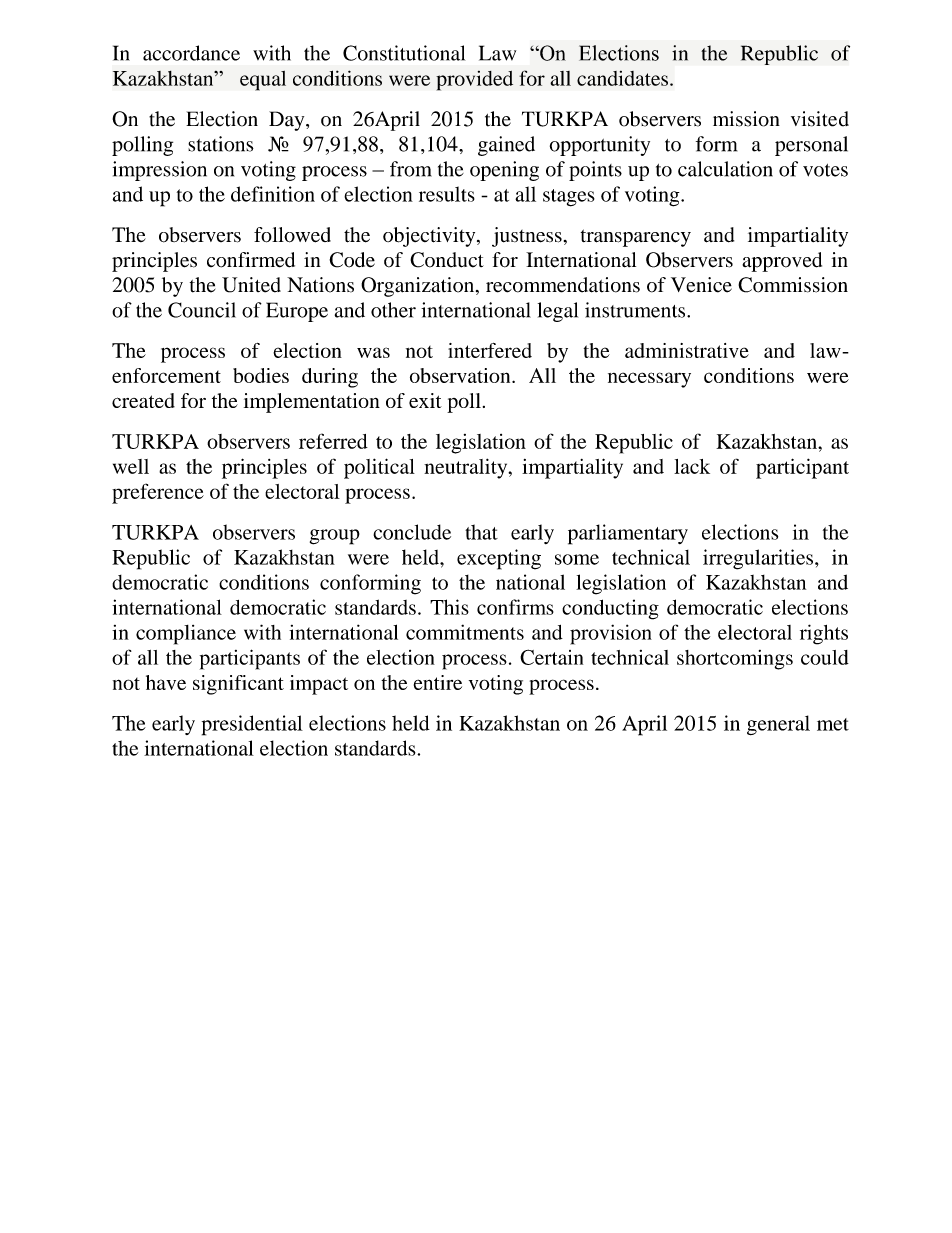 The image size is (952, 1233). I want to click on significant, so click(238, 685).
